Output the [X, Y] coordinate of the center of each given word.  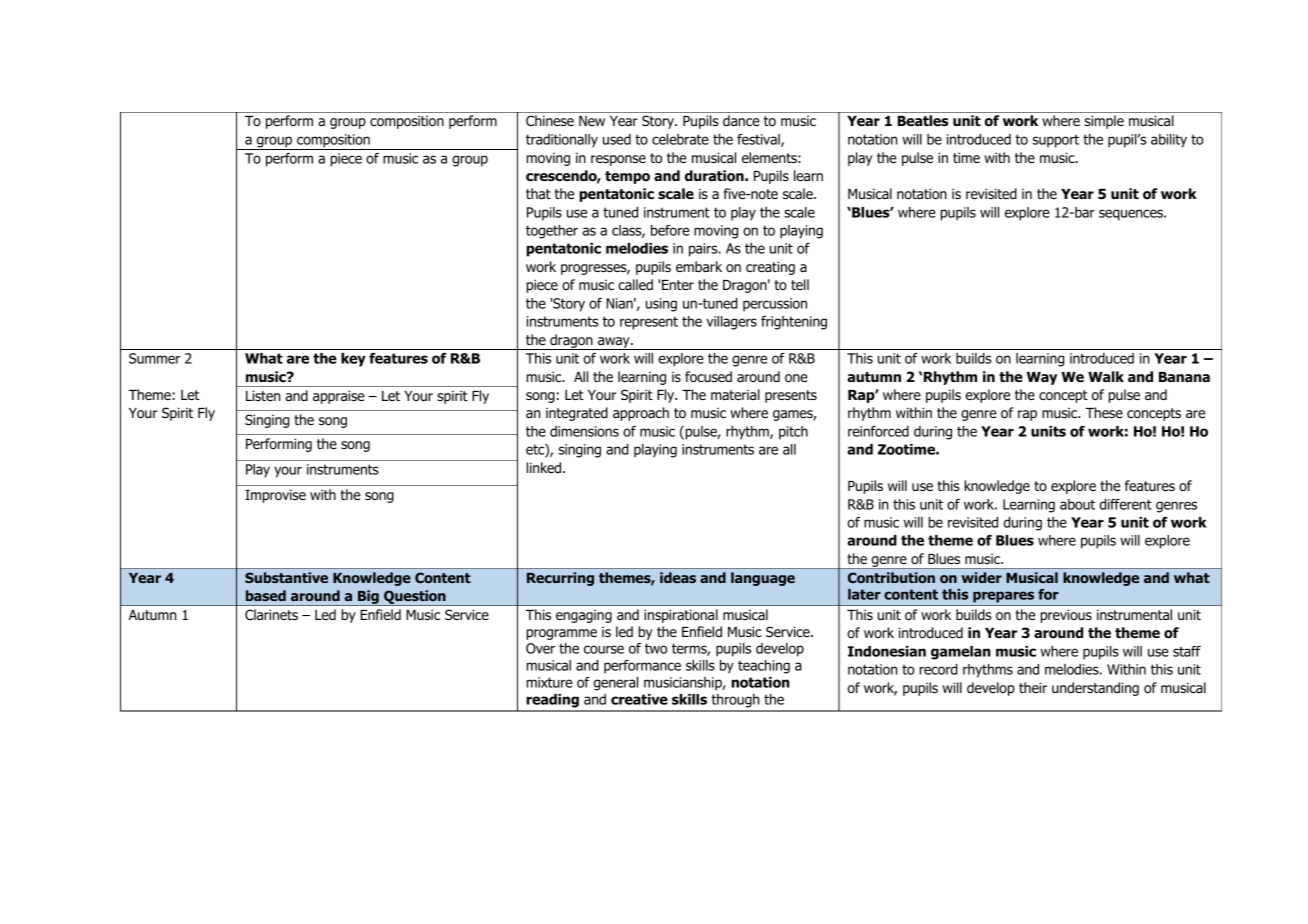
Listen [263, 395]
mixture [549, 682]
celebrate [680, 139]
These [1104, 412]
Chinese [550, 120]
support [1056, 141]
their [1033, 687]
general [615, 684]
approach [641, 414]
